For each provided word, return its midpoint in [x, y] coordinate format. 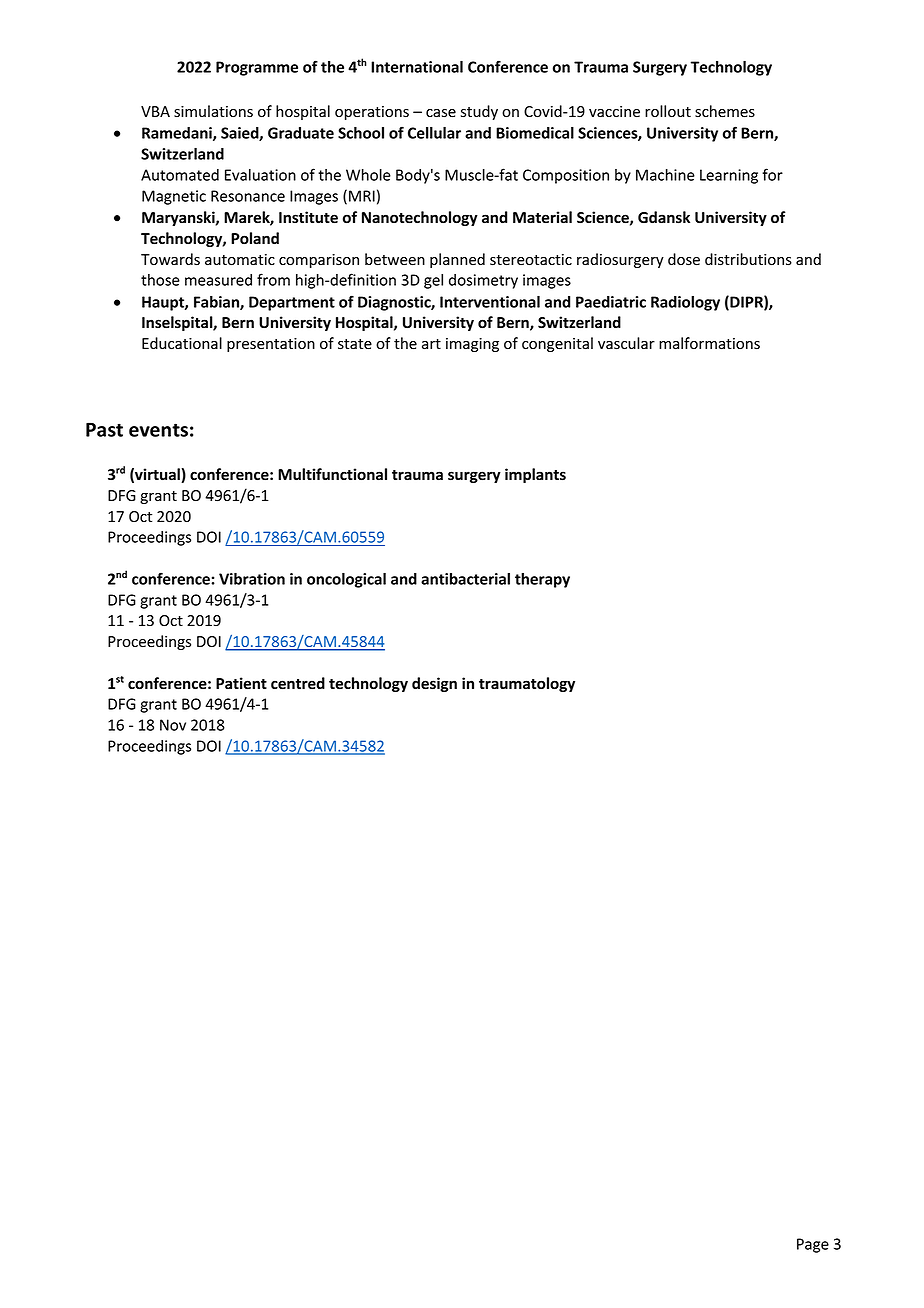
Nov [173, 725]
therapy [542, 580]
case [441, 113]
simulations [213, 111]
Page [813, 1245]
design [434, 684]
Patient [241, 683]
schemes [725, 111]
